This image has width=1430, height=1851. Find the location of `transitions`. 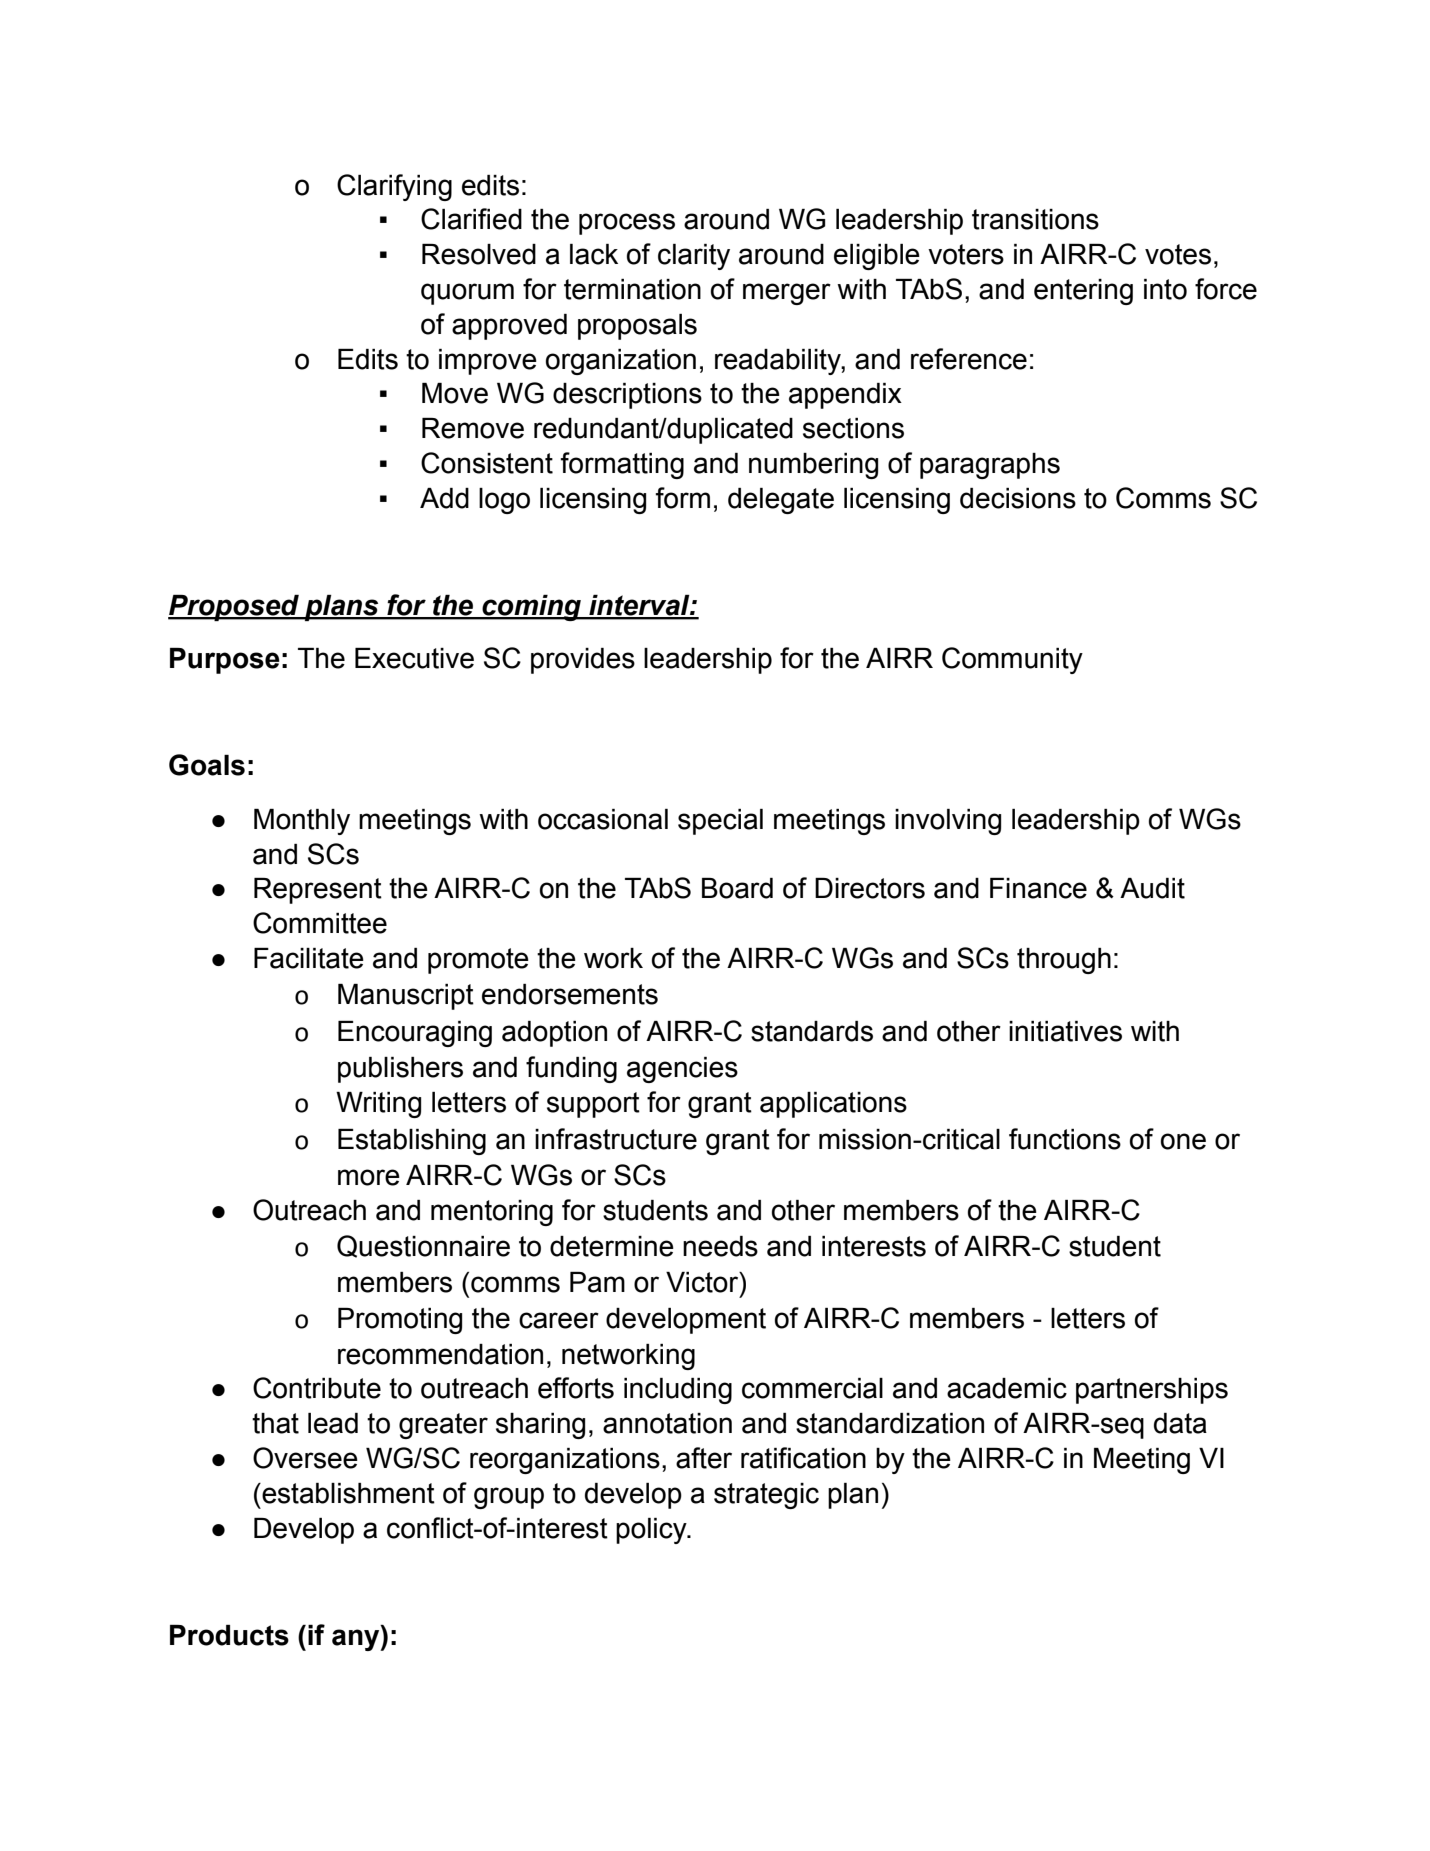

transitions is located at coordinates (1035, 219).
